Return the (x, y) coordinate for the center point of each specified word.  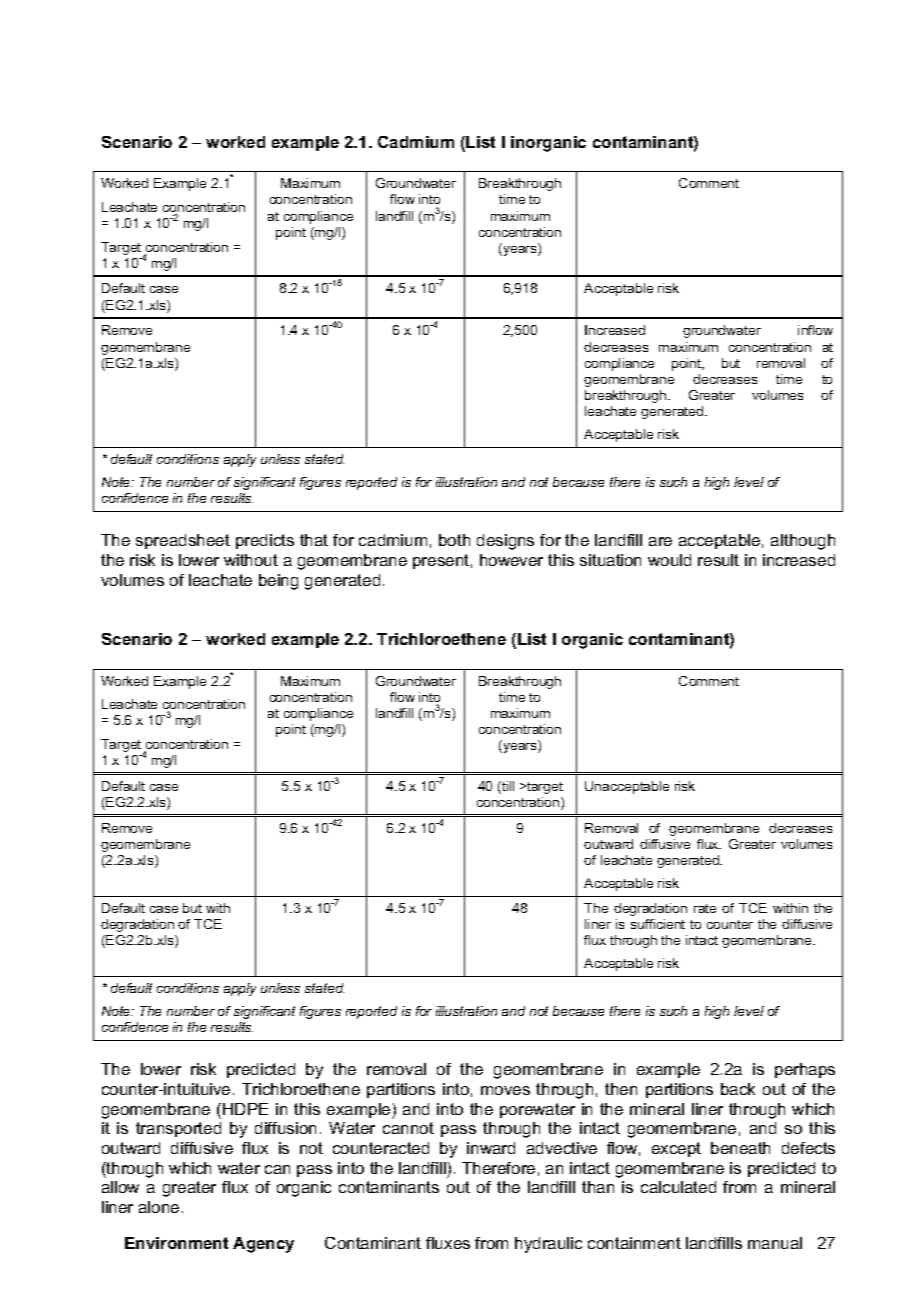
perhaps (805, 1070)
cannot (408, 1128)
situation (610, 560)
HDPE (245, 1109)
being (278, 582)
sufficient (658, 924)
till (507, 787)
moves (505, 1090)
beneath (740, 1148)
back (738, 1089)
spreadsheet (183, 541)
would (669, 560)
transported (178, 1129)
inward (491, 1148)
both (454, 540)
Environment (176, 1243)
